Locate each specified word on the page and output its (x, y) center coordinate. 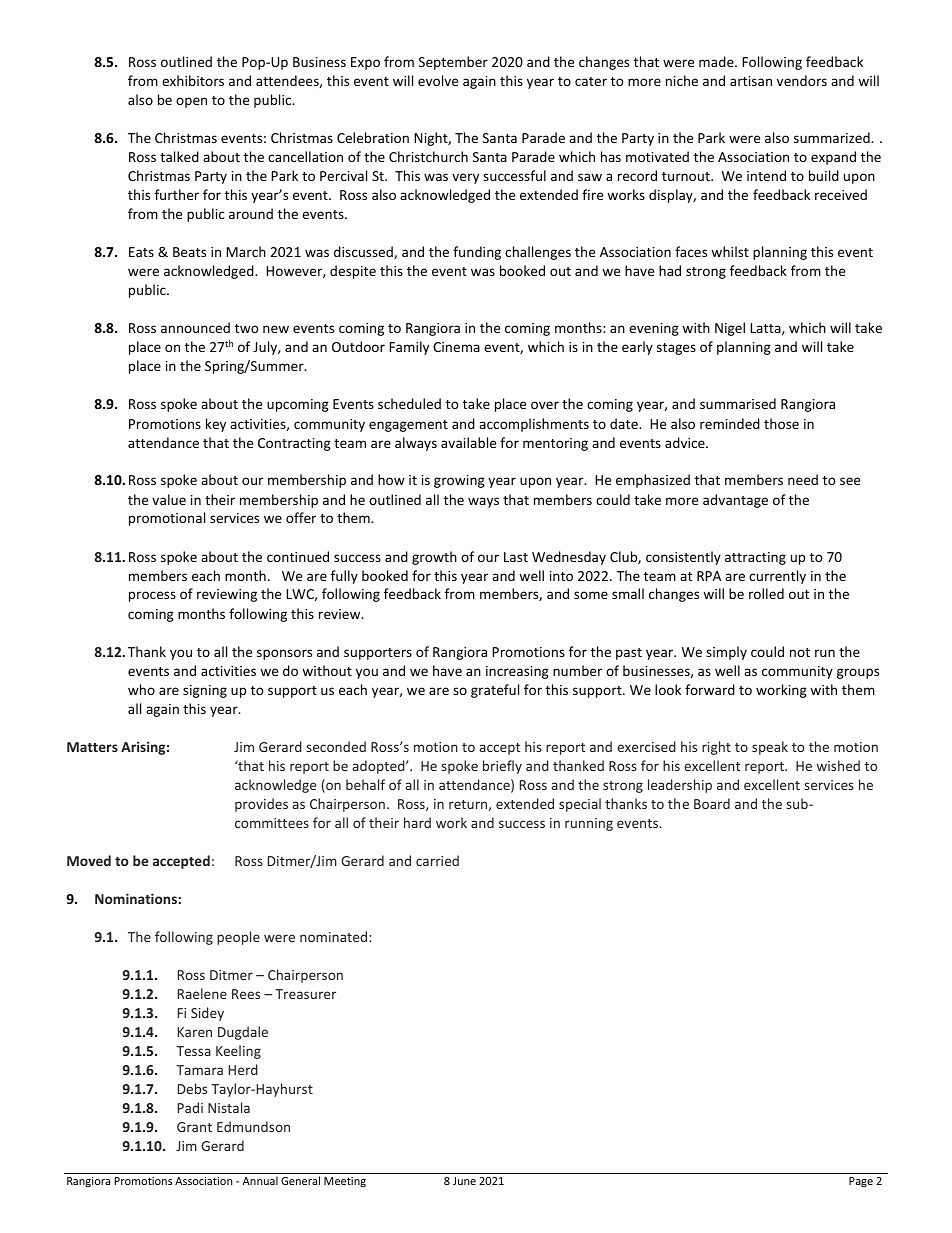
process (152, 596)
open (191, 102)
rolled (766, 593)
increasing (517, 672)
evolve (438, 80)
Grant (194, 1127)
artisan (751, 81)
